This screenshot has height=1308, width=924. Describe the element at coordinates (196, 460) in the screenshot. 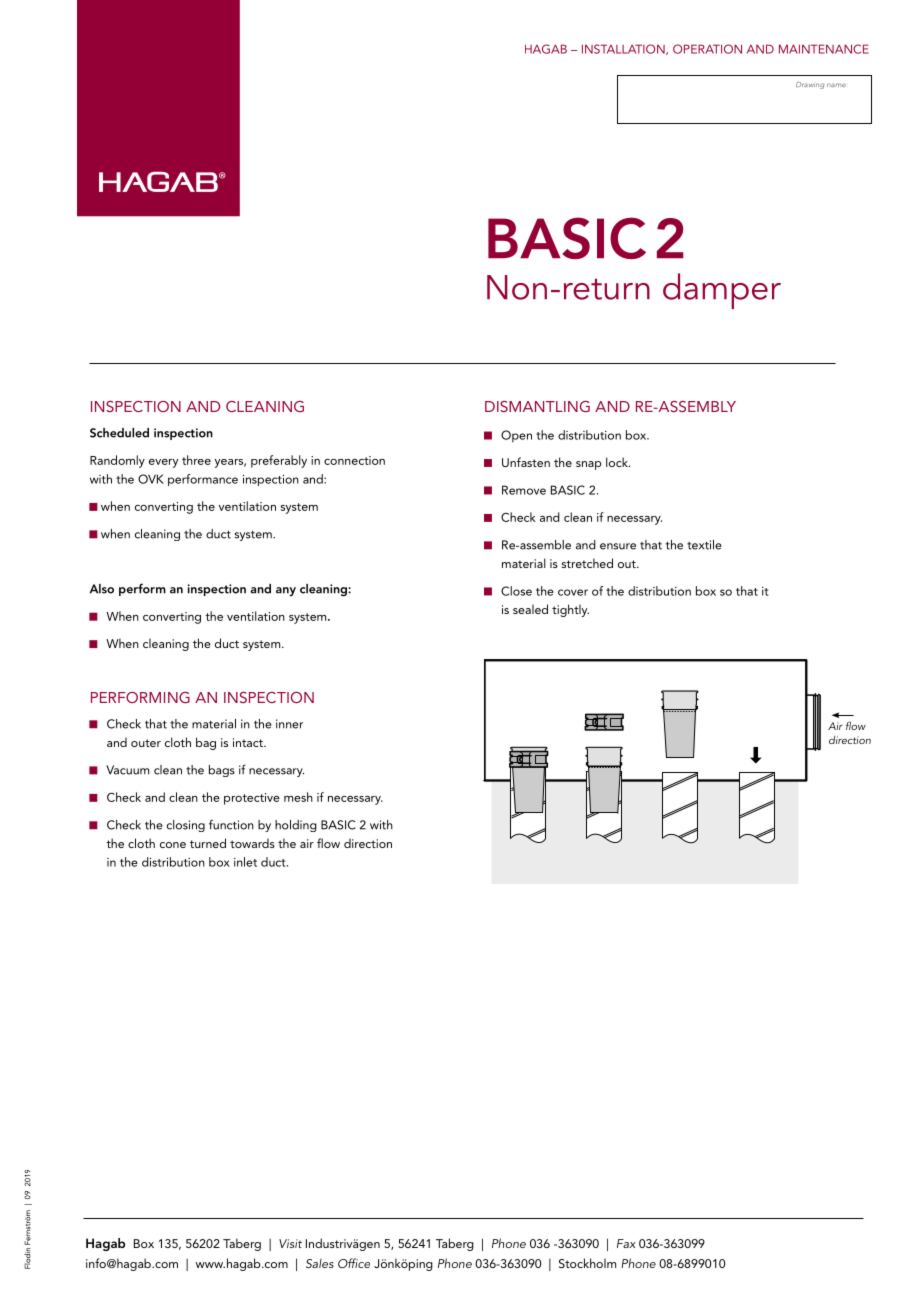

I see `three` at that location.
